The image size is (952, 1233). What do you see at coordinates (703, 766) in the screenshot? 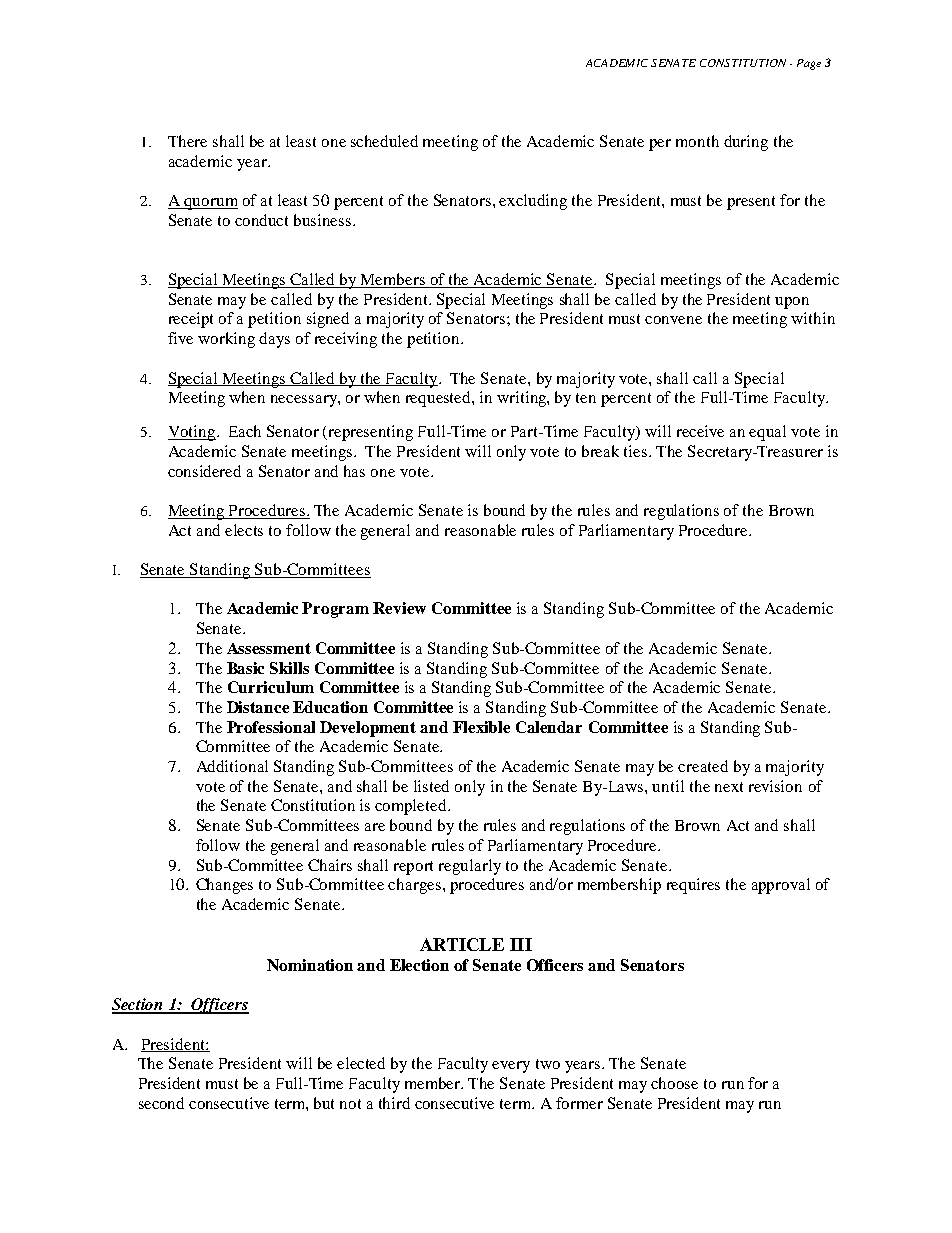
I see `created` at bounding box center [703, 766].
